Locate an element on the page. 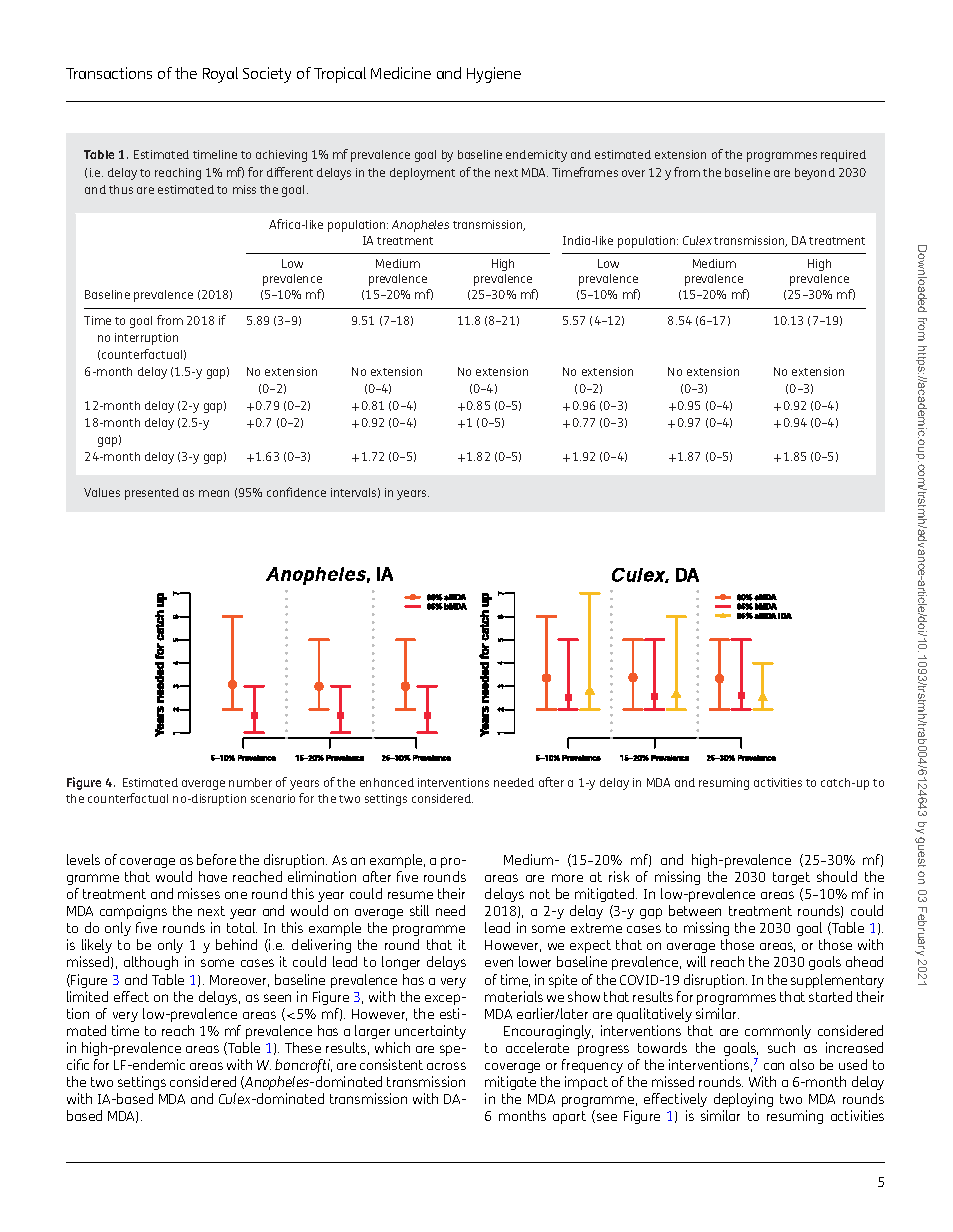 The height and width of the document is (1232, 953). presented is located at coordinates (152, 494).
